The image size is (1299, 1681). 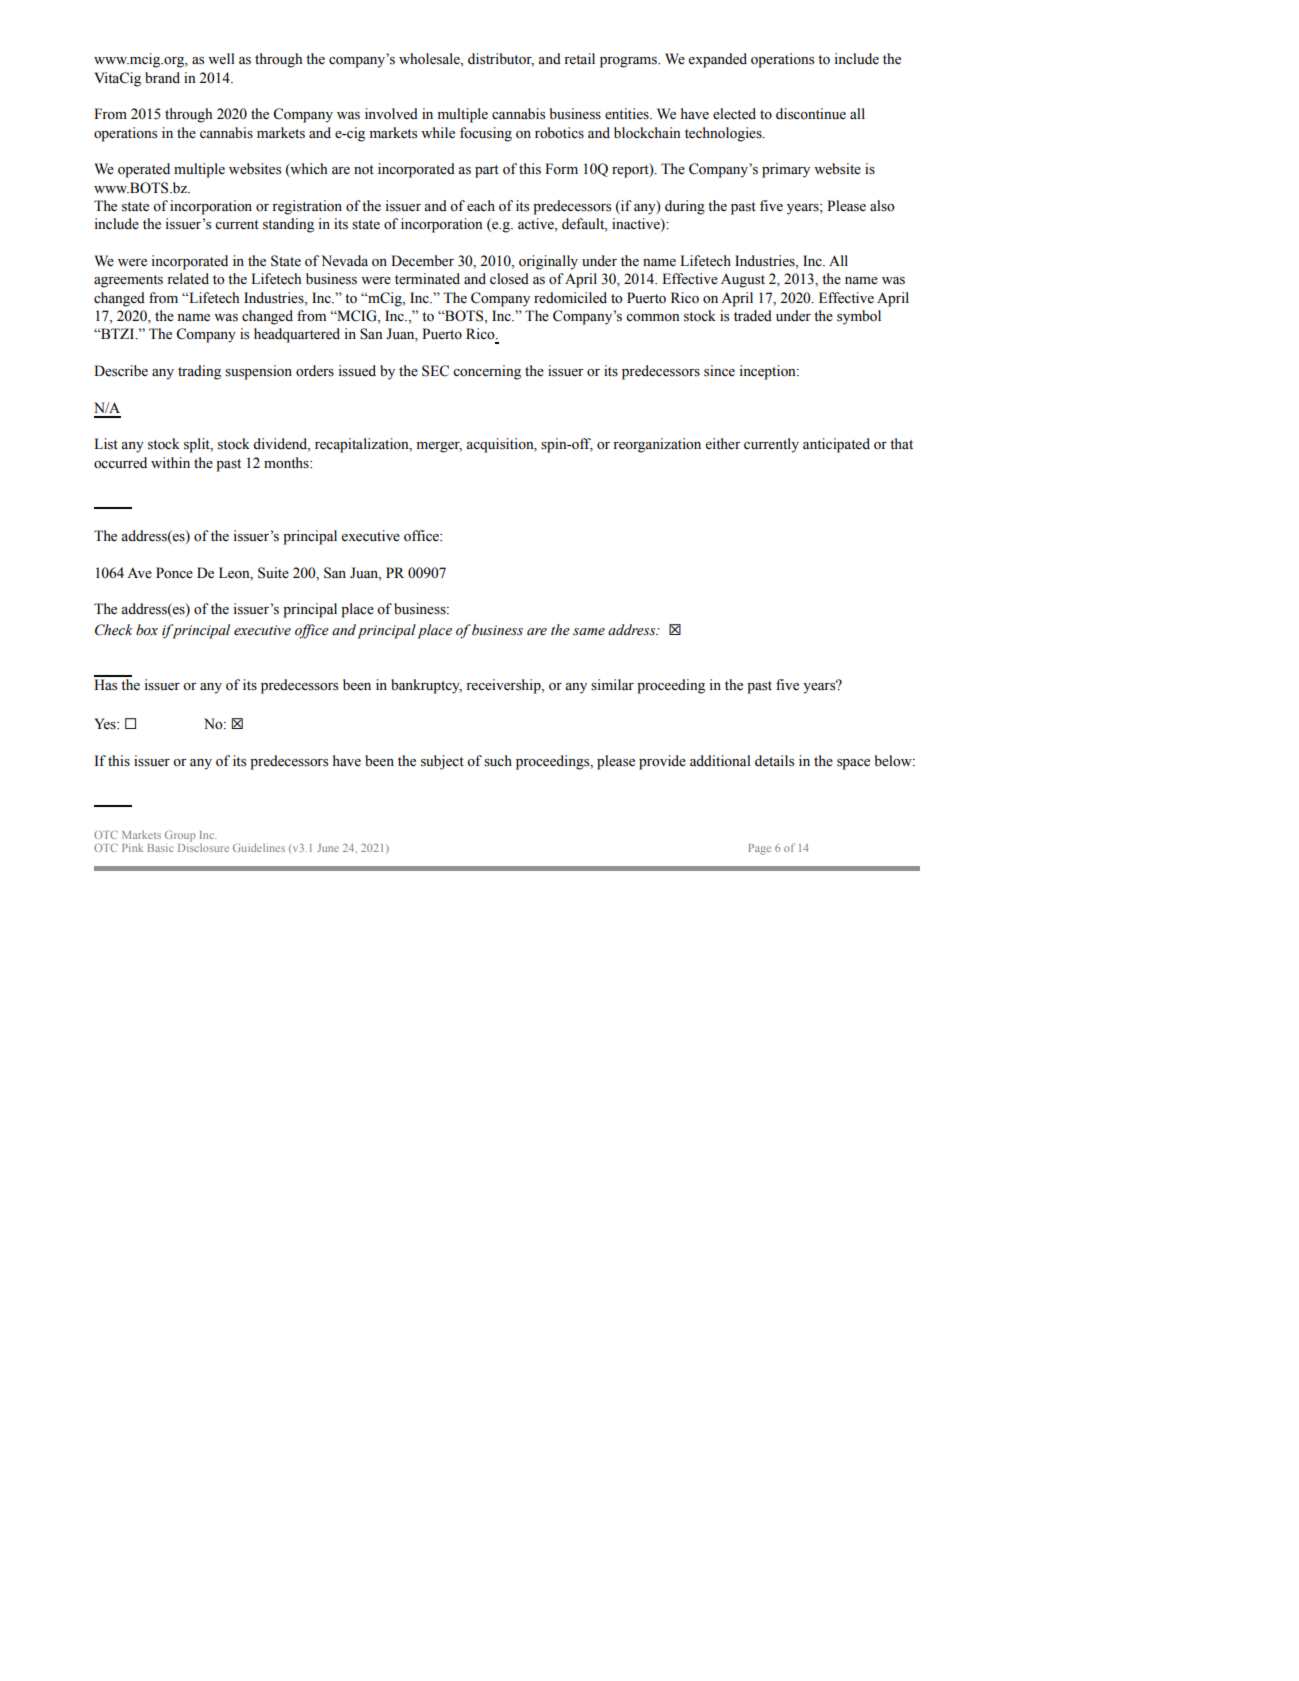 What do you see at coordinates (170, 462) in the image?
I see `within` at bounding box center [170, 462].
